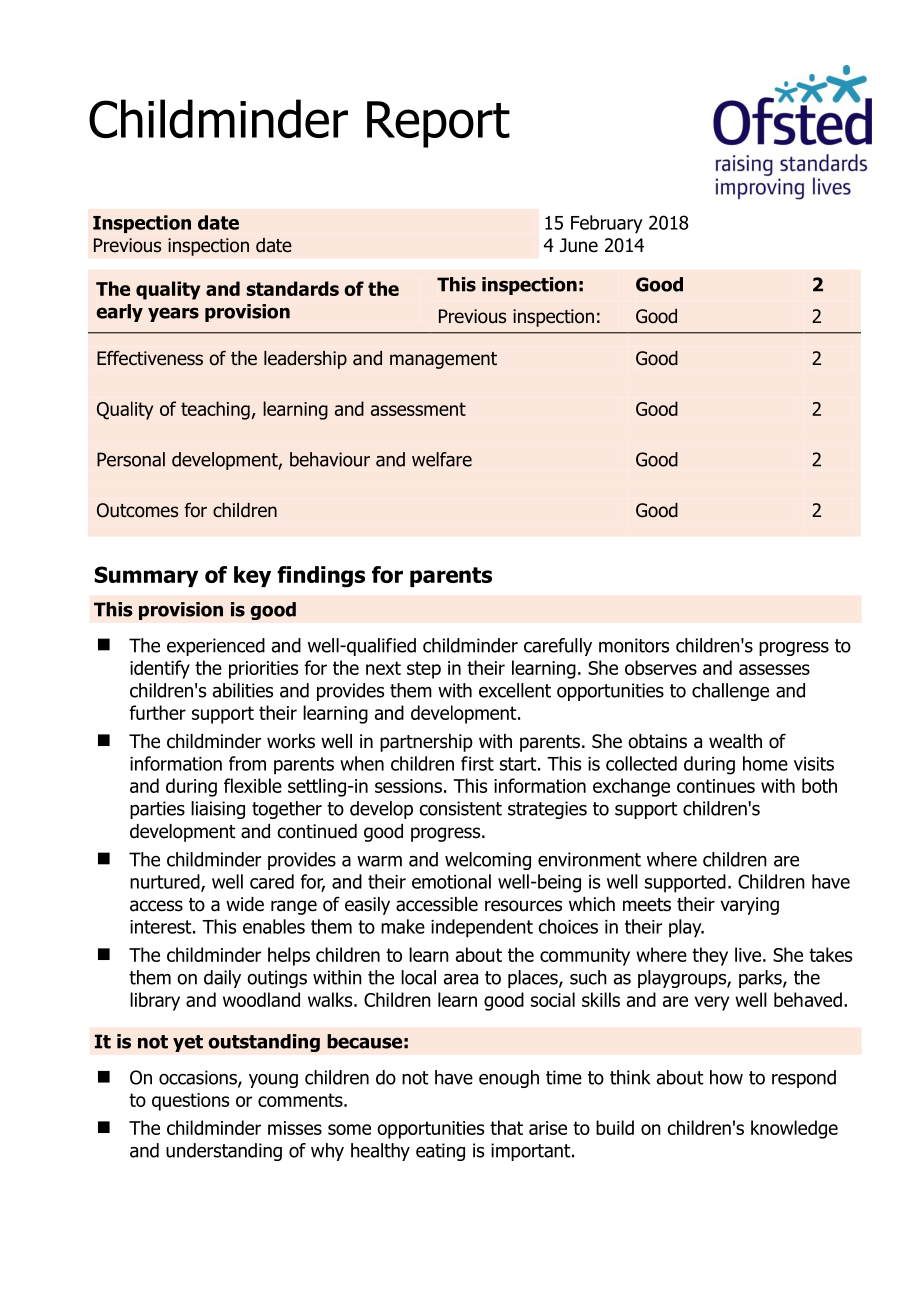 The width and height of the document is (924, 1308). I want to click on parties, so click(157, 810).
